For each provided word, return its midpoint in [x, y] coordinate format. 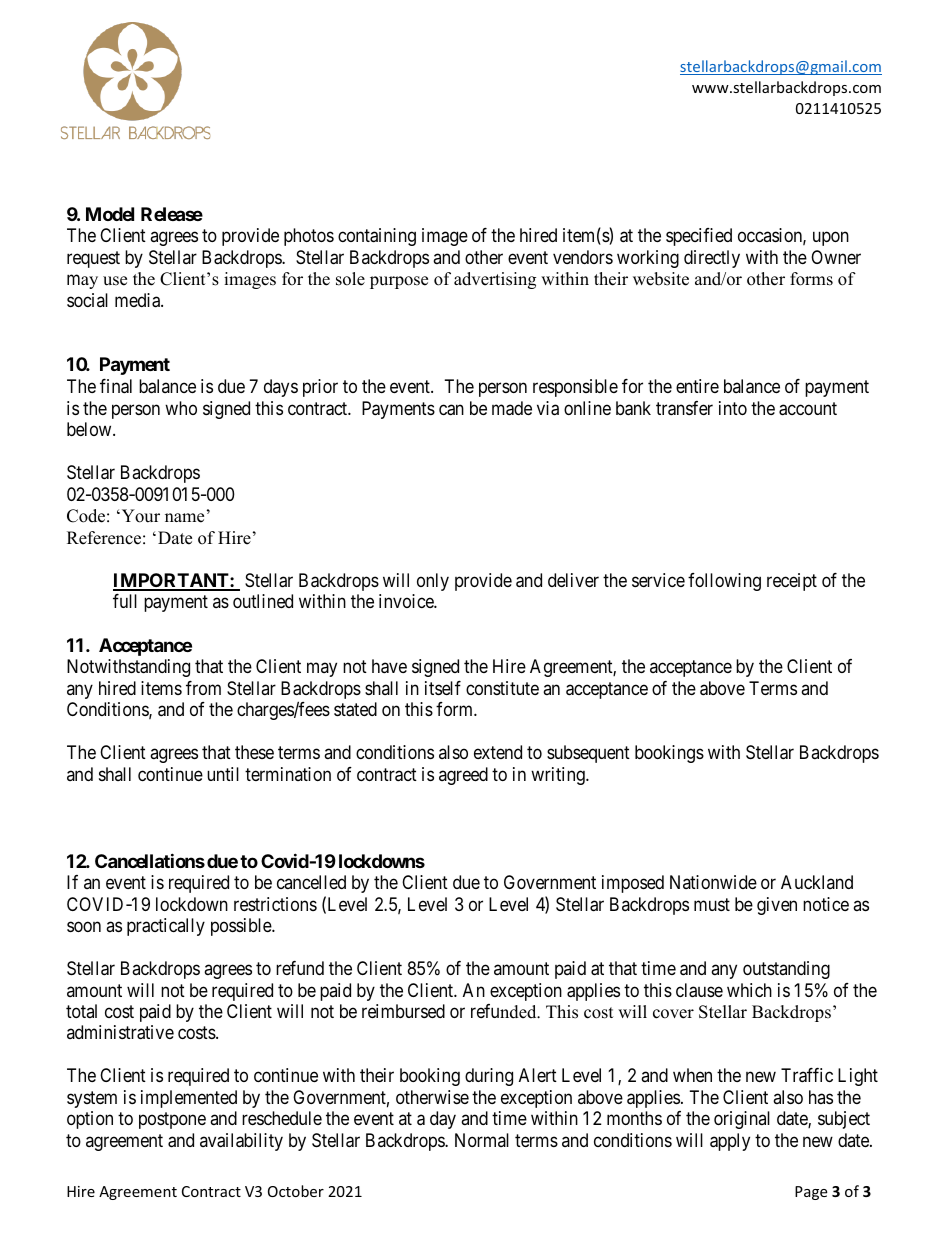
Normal [482, 1140]
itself [443, 688]
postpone [172, 1120]
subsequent [588, 754]
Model [110, 214]
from [203, 688]
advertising [495, 280]
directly [712, 259]
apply [730, 1142]
